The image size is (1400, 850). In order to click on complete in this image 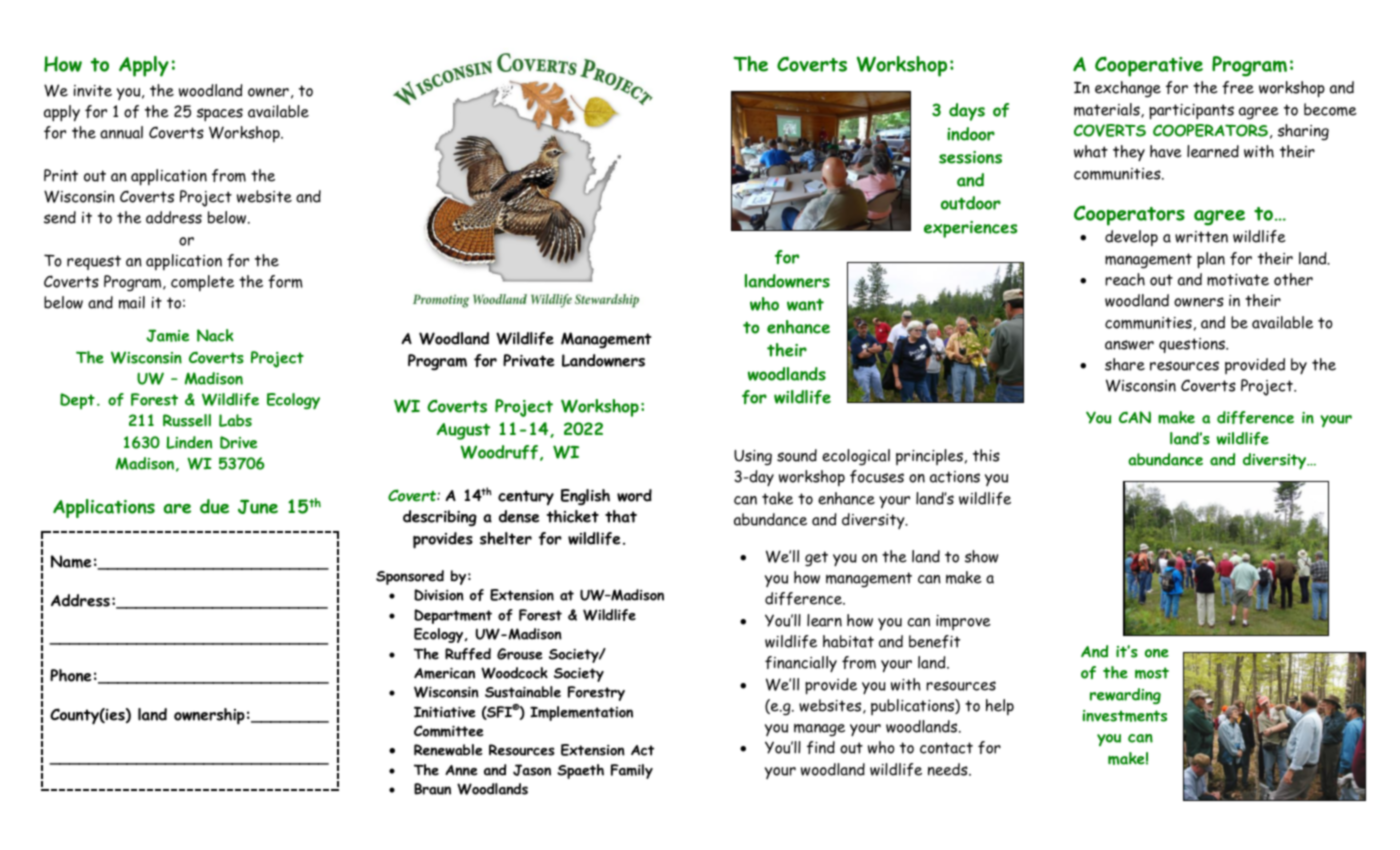, I will do `click(202, 283)`.
